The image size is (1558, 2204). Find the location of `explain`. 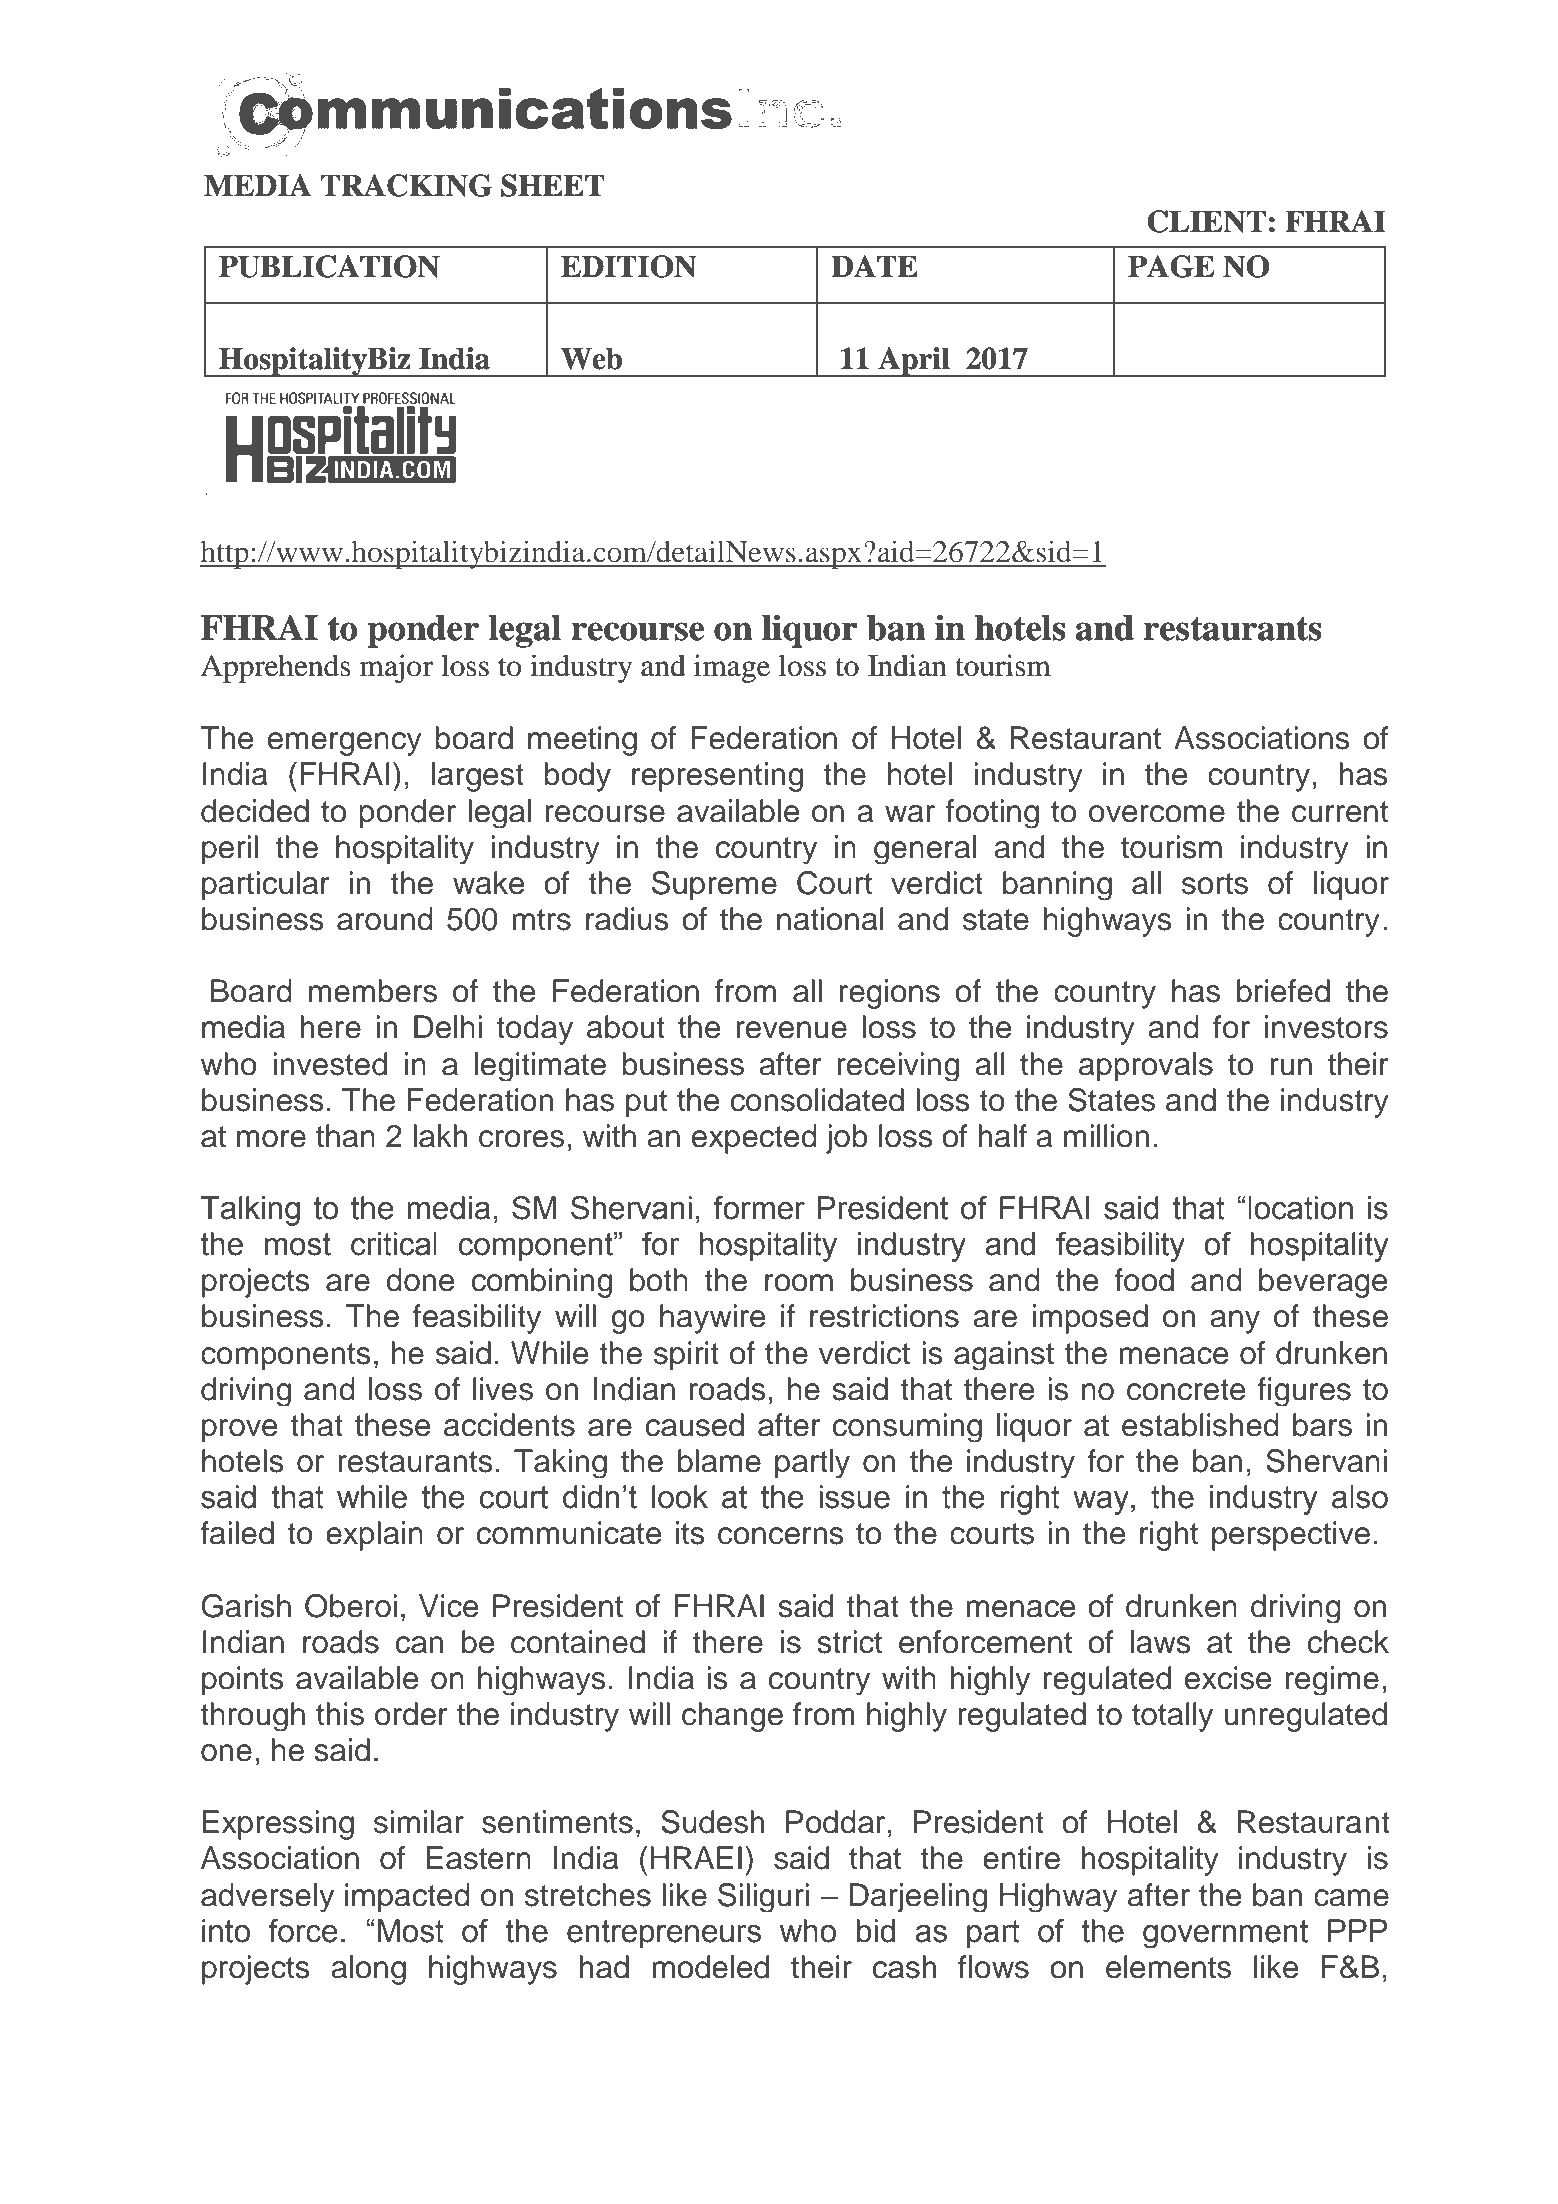

explain is located at coordinates (374, 1536).
